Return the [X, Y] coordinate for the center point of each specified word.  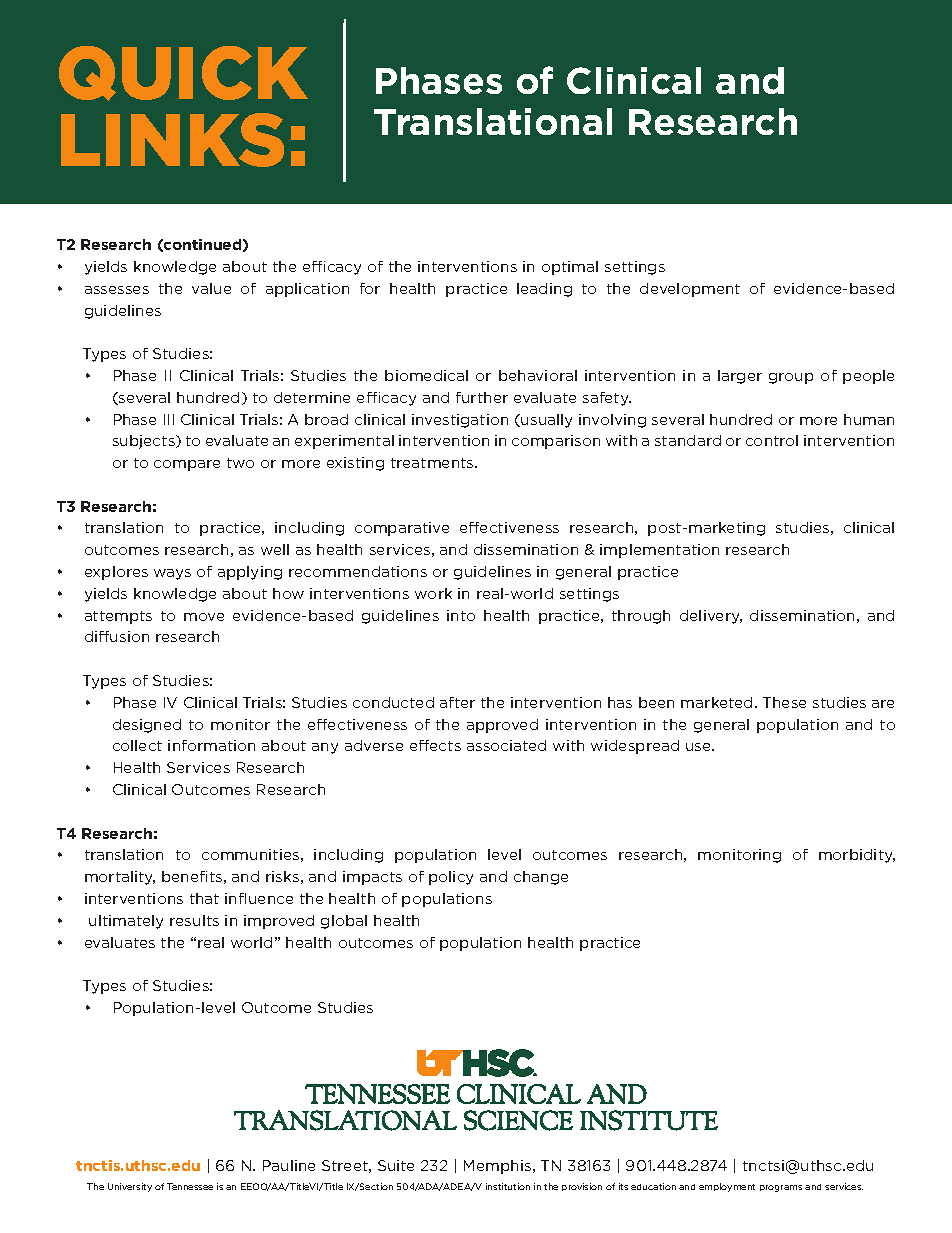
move [204, 617]
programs [781, 1188]
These [784, 702]
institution [508, 1186]
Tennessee [190, 1186]
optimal [570, 268]
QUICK [183, 73]
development [690, 290]
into [461, 615]
